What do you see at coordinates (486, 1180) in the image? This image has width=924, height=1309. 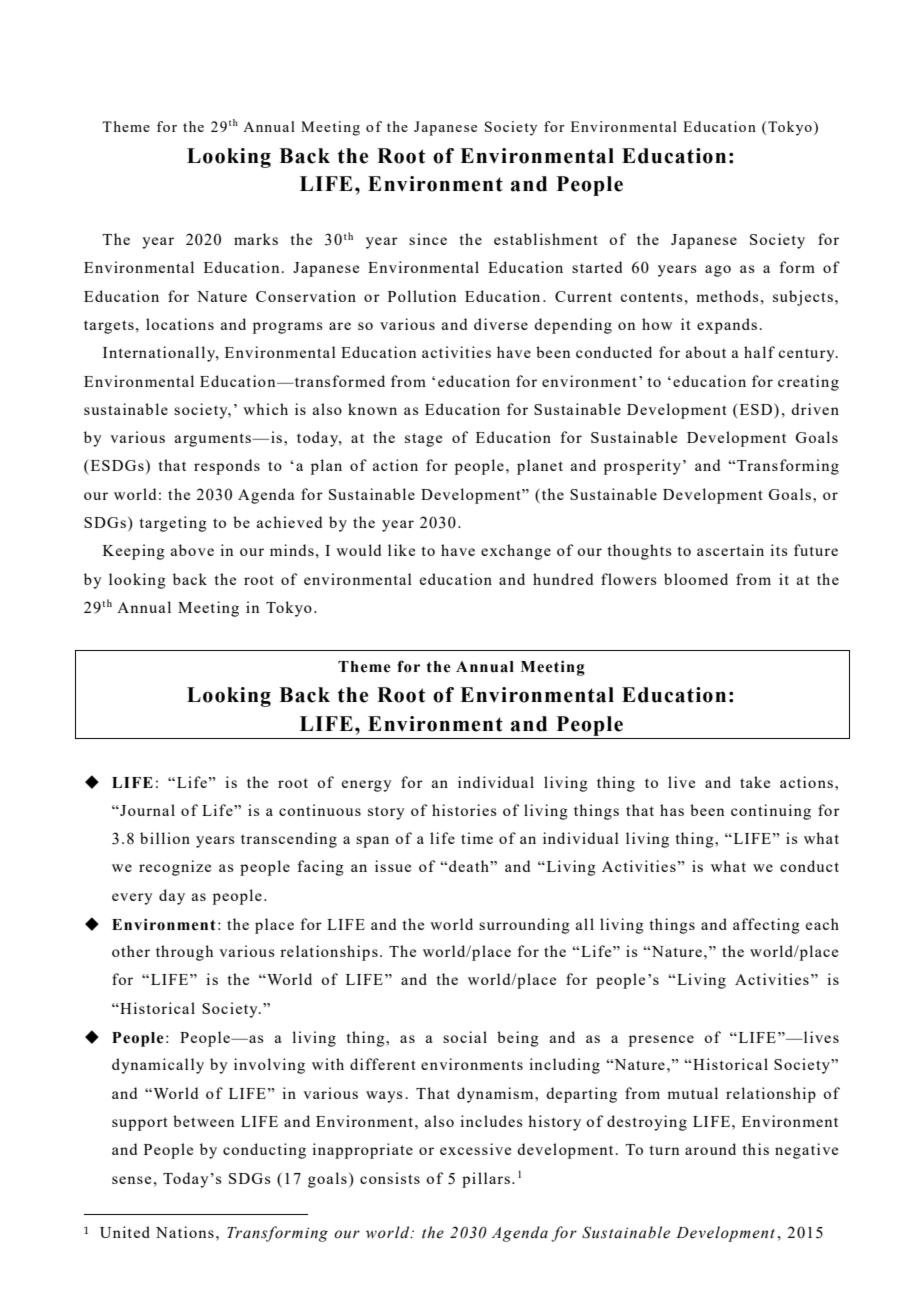 I see `pillars` at bounding box center [486, 1180].
